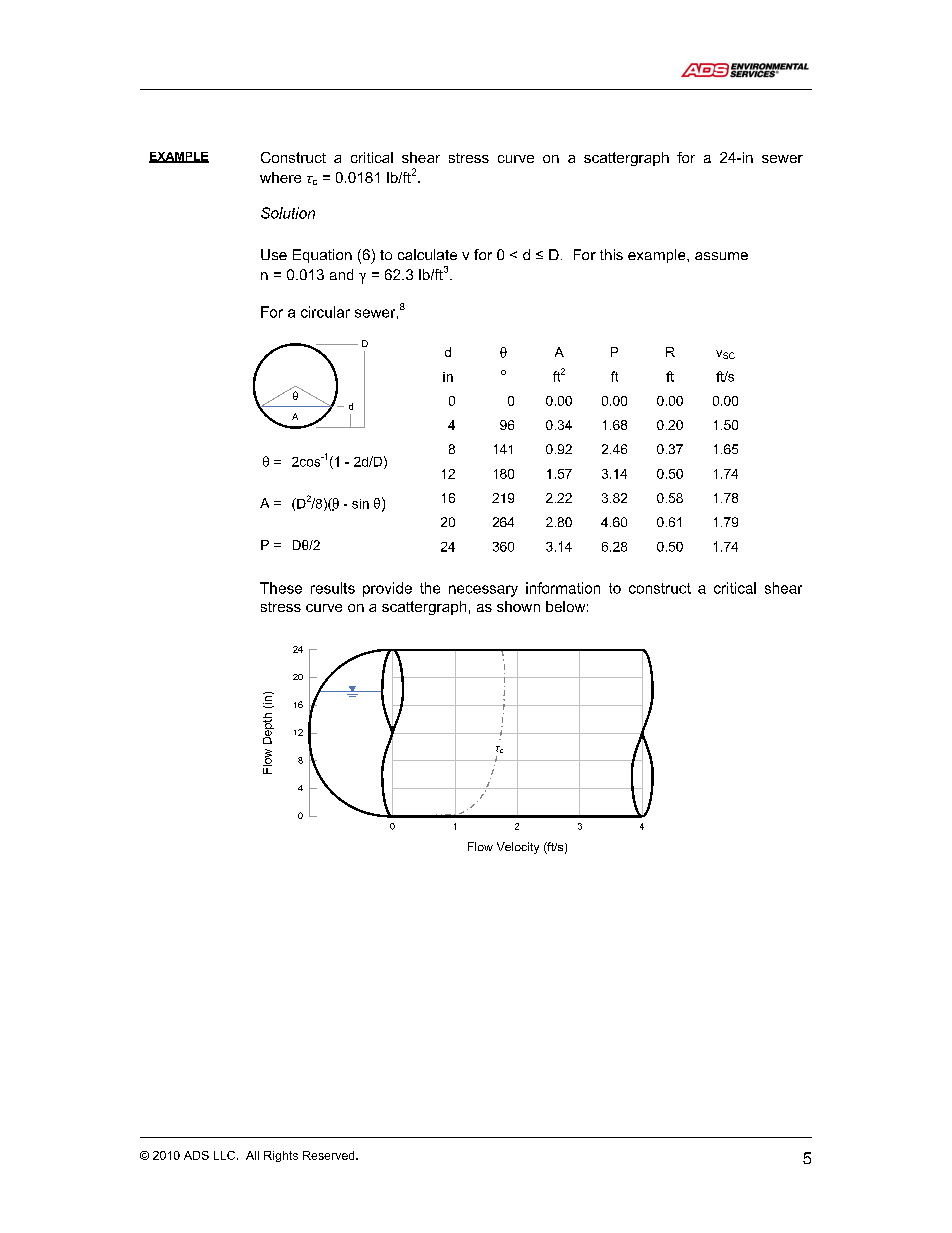 The width and height of the image is (952, 1233). I want to click on calculate, so click(427, 254).
